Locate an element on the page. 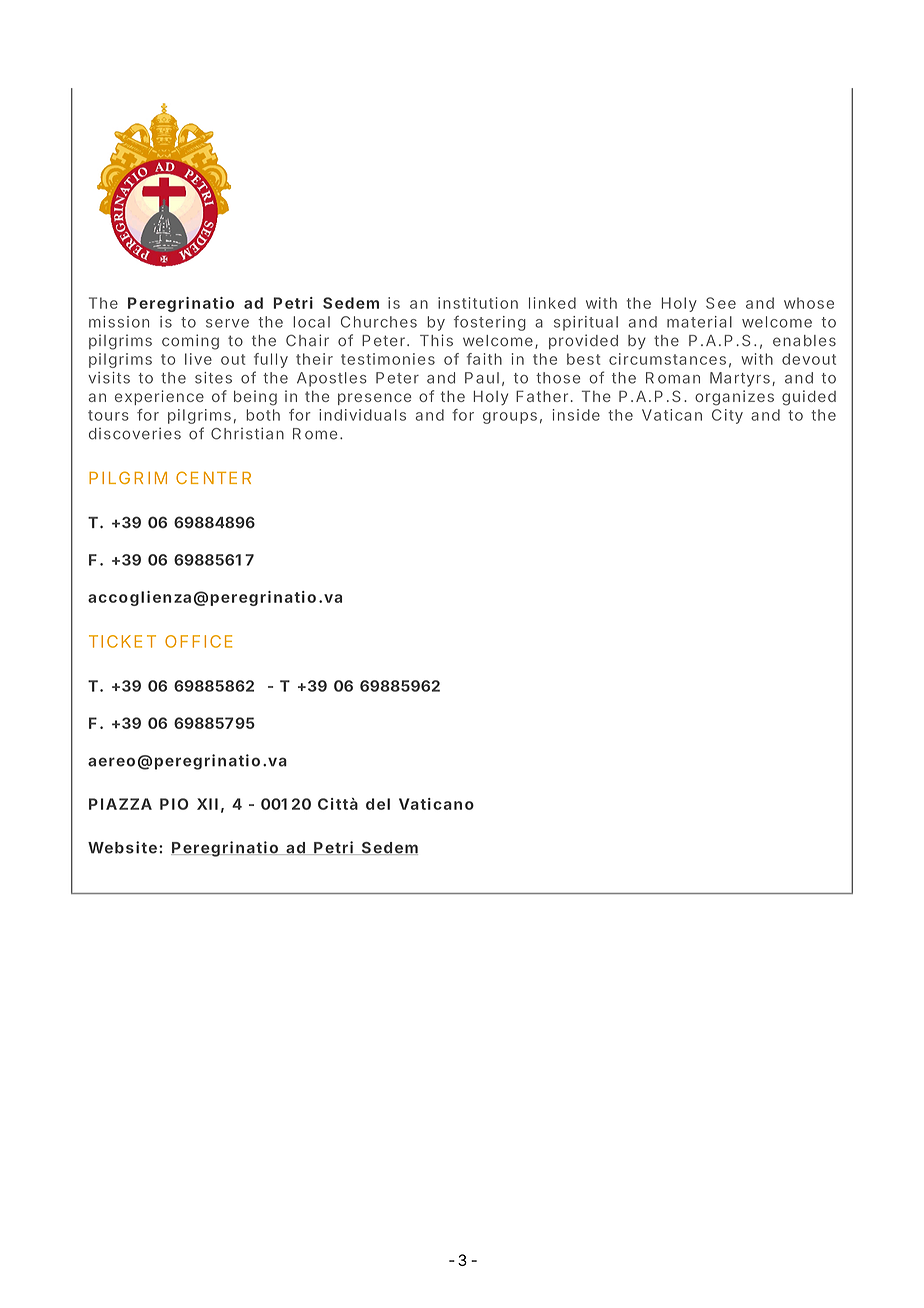 The width and height of the page is (924, 1308). CENTER is located at coordinates (213, 477).
